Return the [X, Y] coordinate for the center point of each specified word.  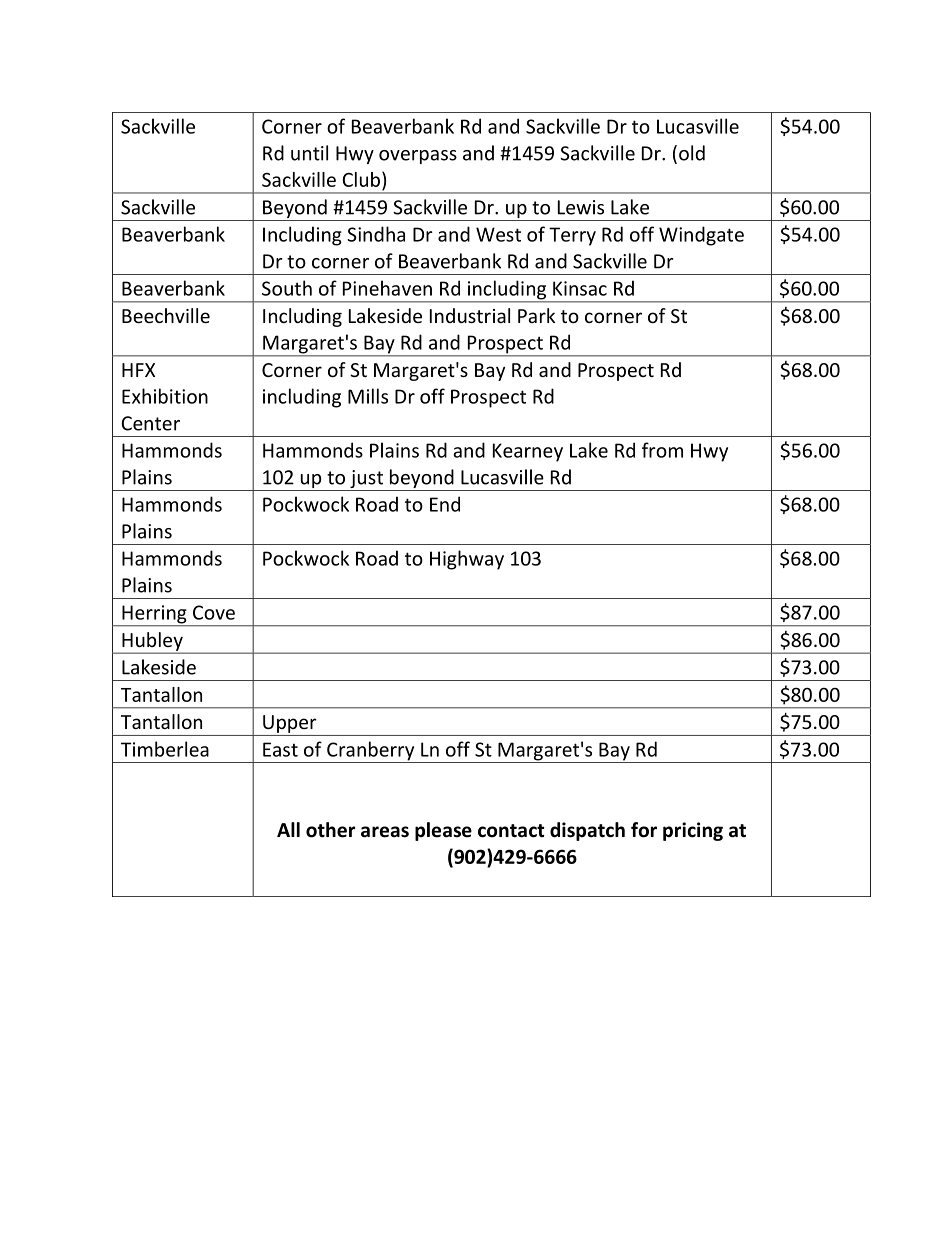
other [330, 830]
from [662, 450]
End [445, 504]
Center [150, 423]
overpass [418, 157]
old [692, 153]
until [309, 153]
